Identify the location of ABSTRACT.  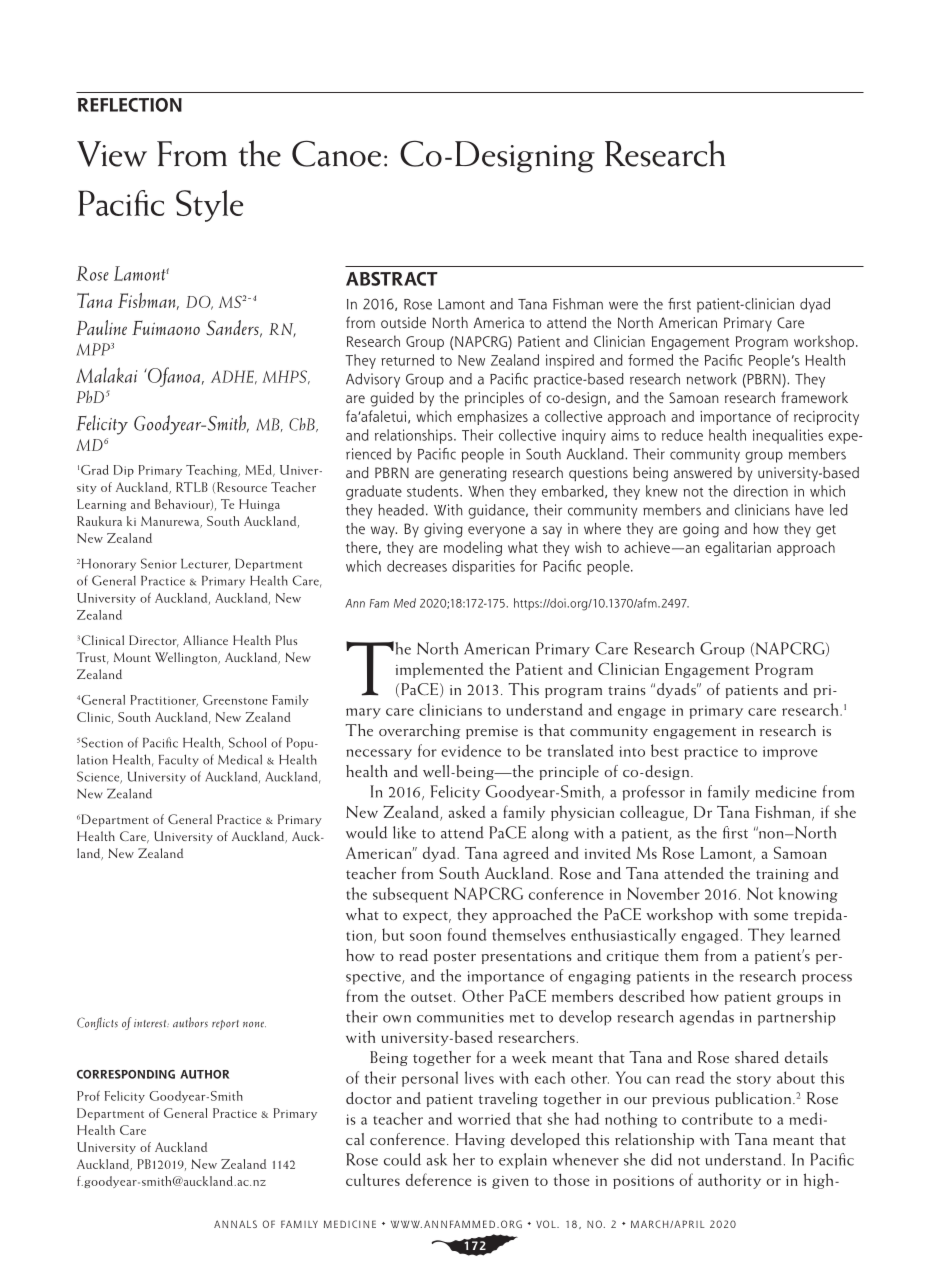
(392, 279).
